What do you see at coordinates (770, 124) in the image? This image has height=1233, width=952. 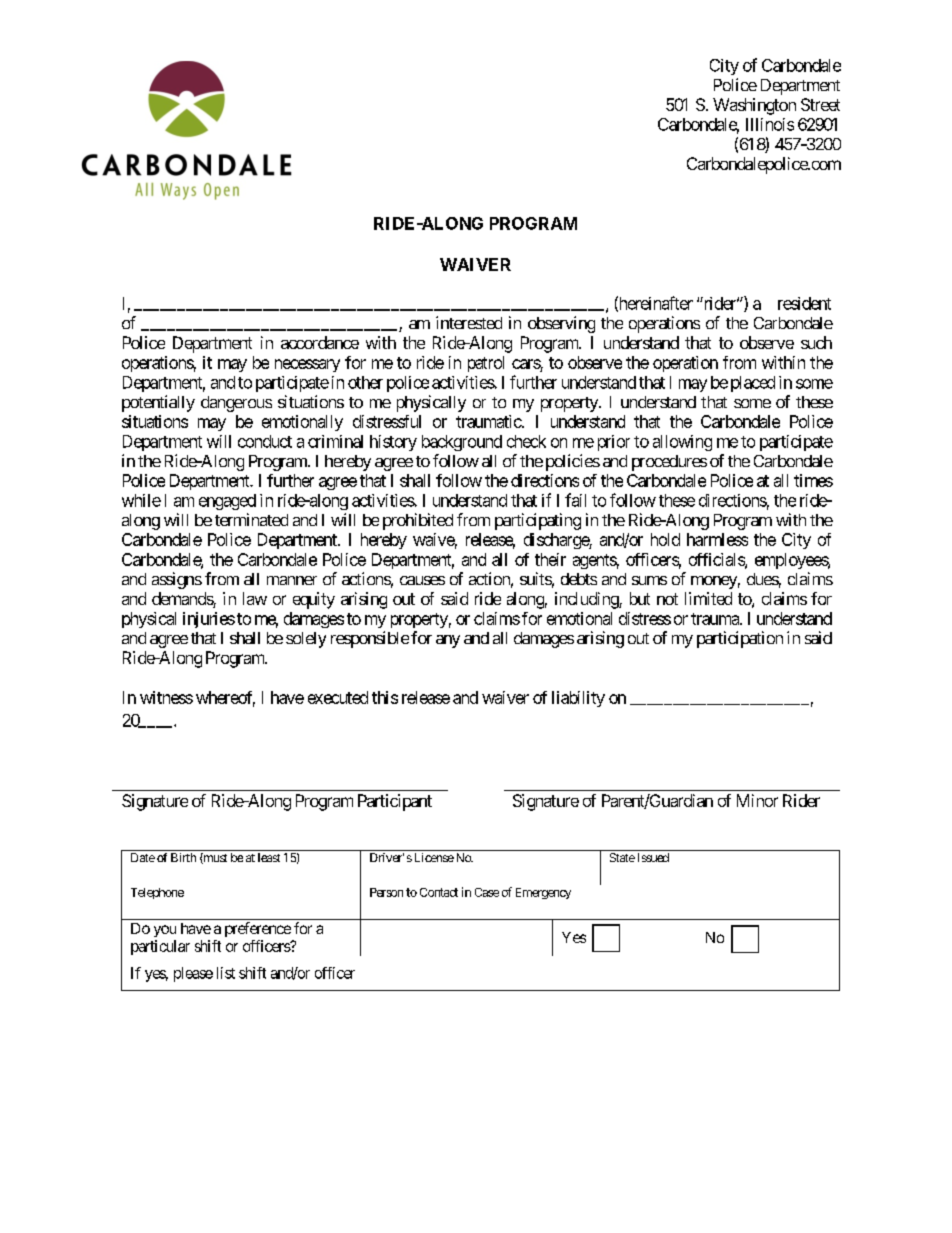 I see `Illinois` at bounding box center [770, 124].
